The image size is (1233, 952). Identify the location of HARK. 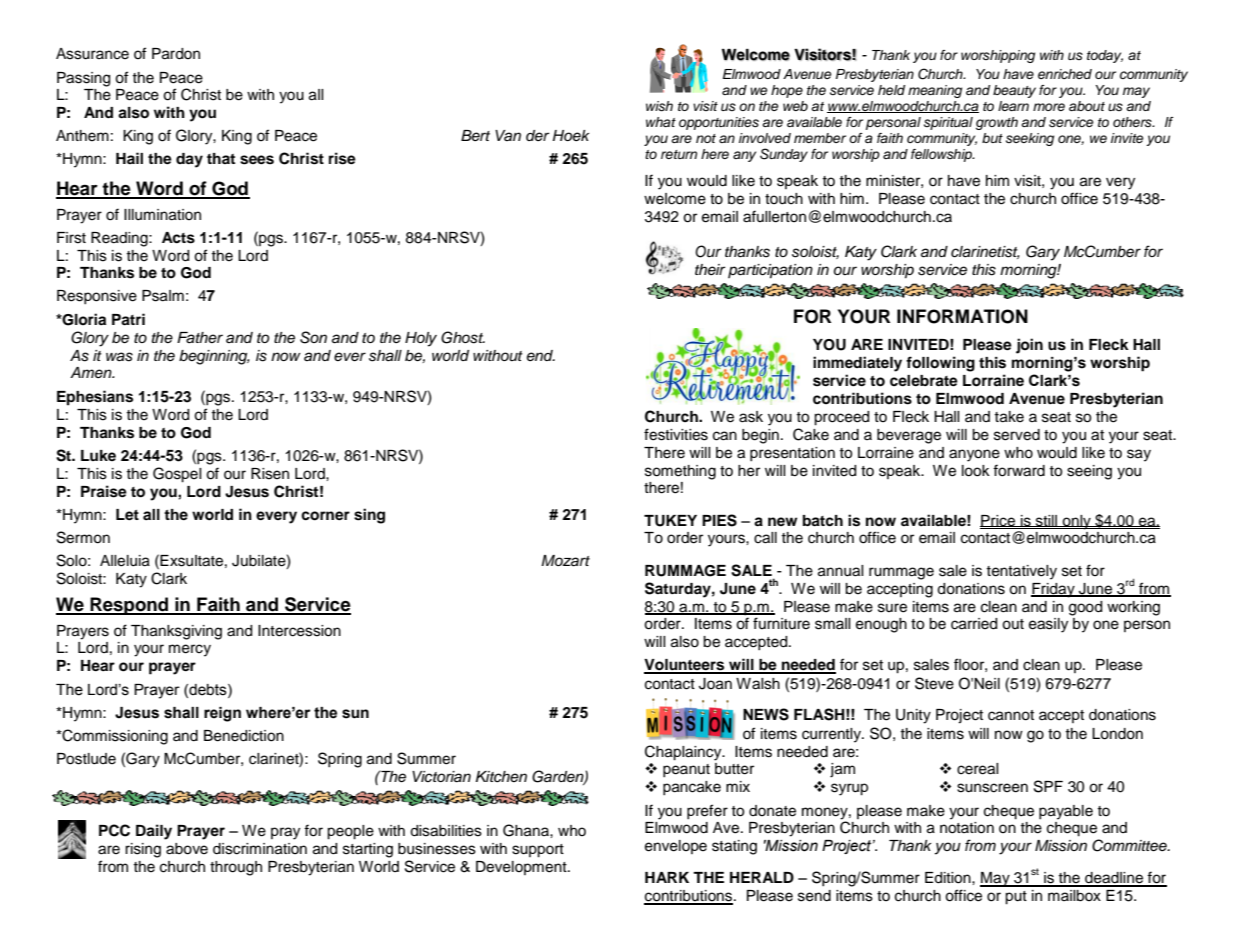
(667, 877).
